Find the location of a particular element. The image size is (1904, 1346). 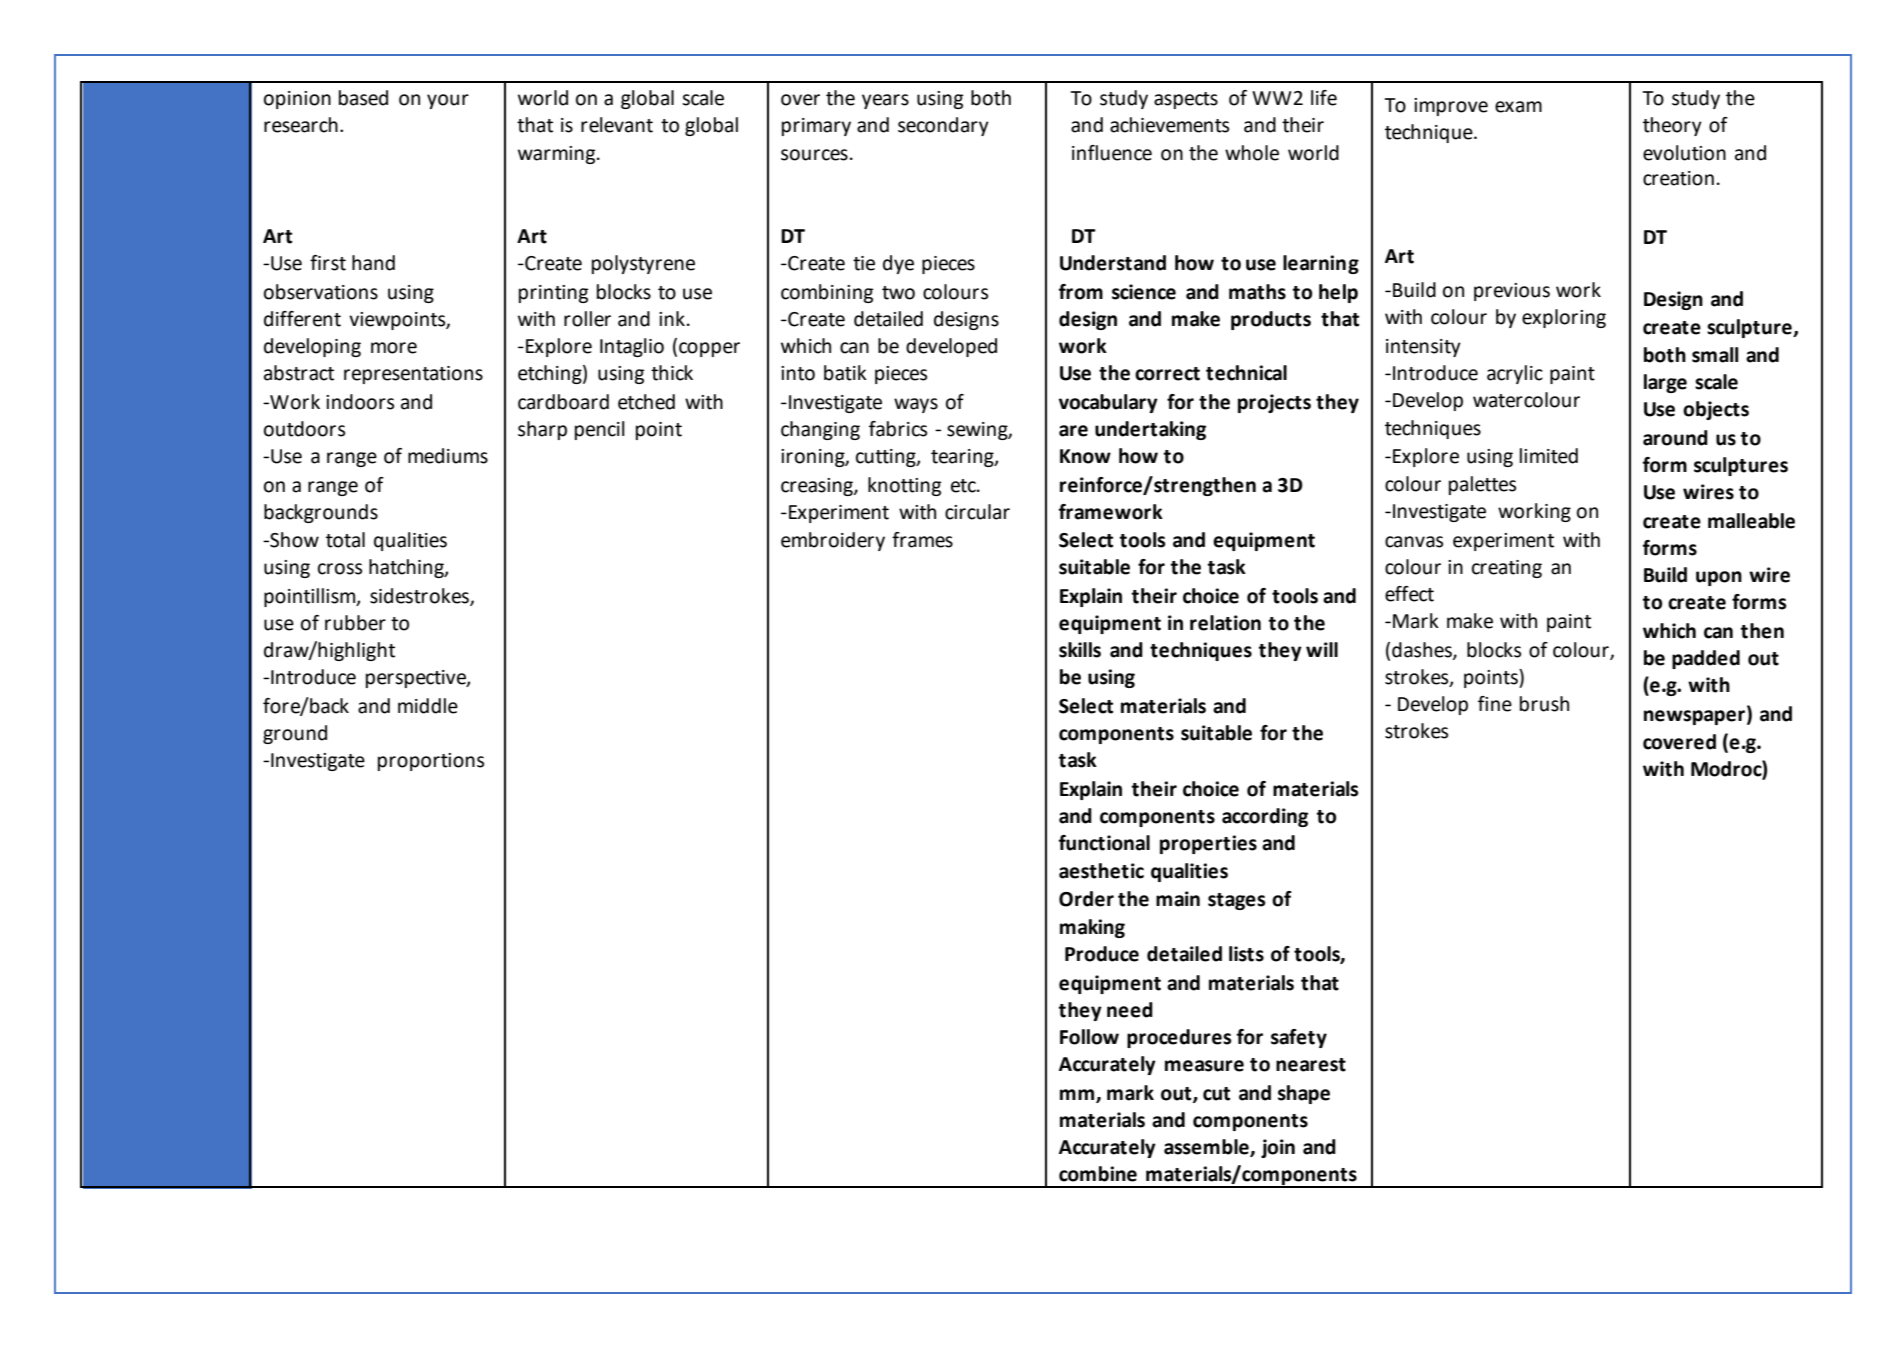

Know is located at coordinates (1085, 456).
